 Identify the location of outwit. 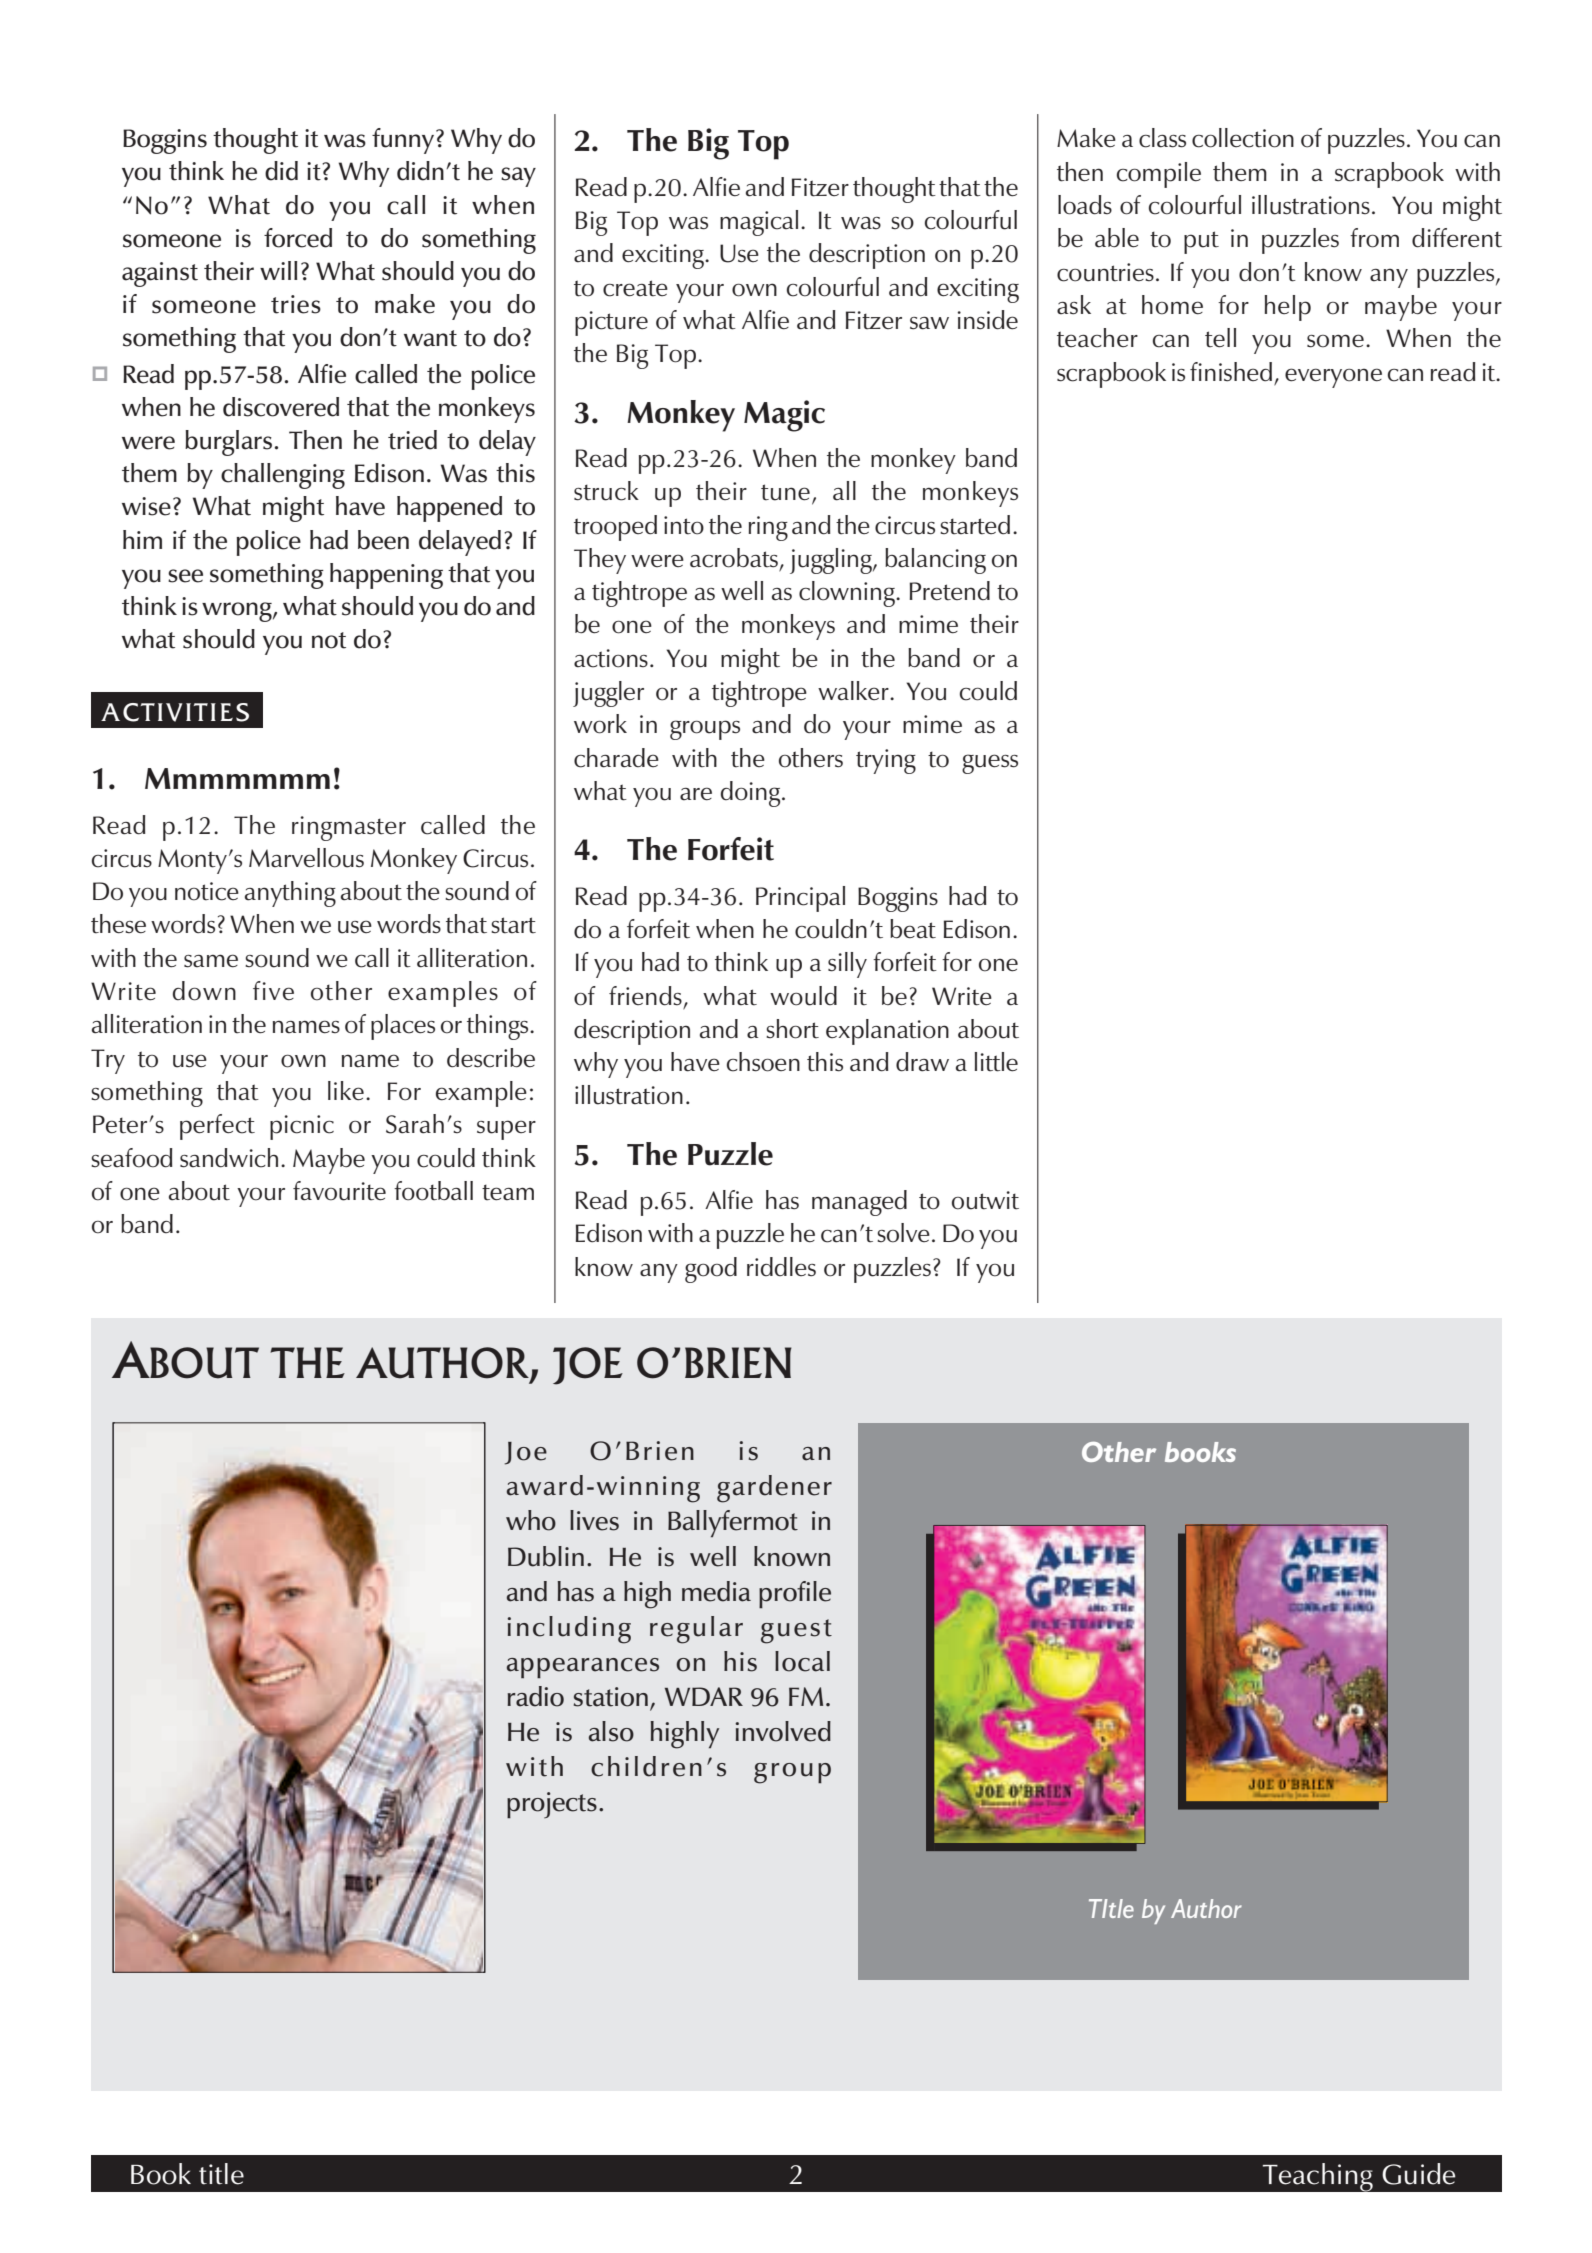
(985, 1200).
